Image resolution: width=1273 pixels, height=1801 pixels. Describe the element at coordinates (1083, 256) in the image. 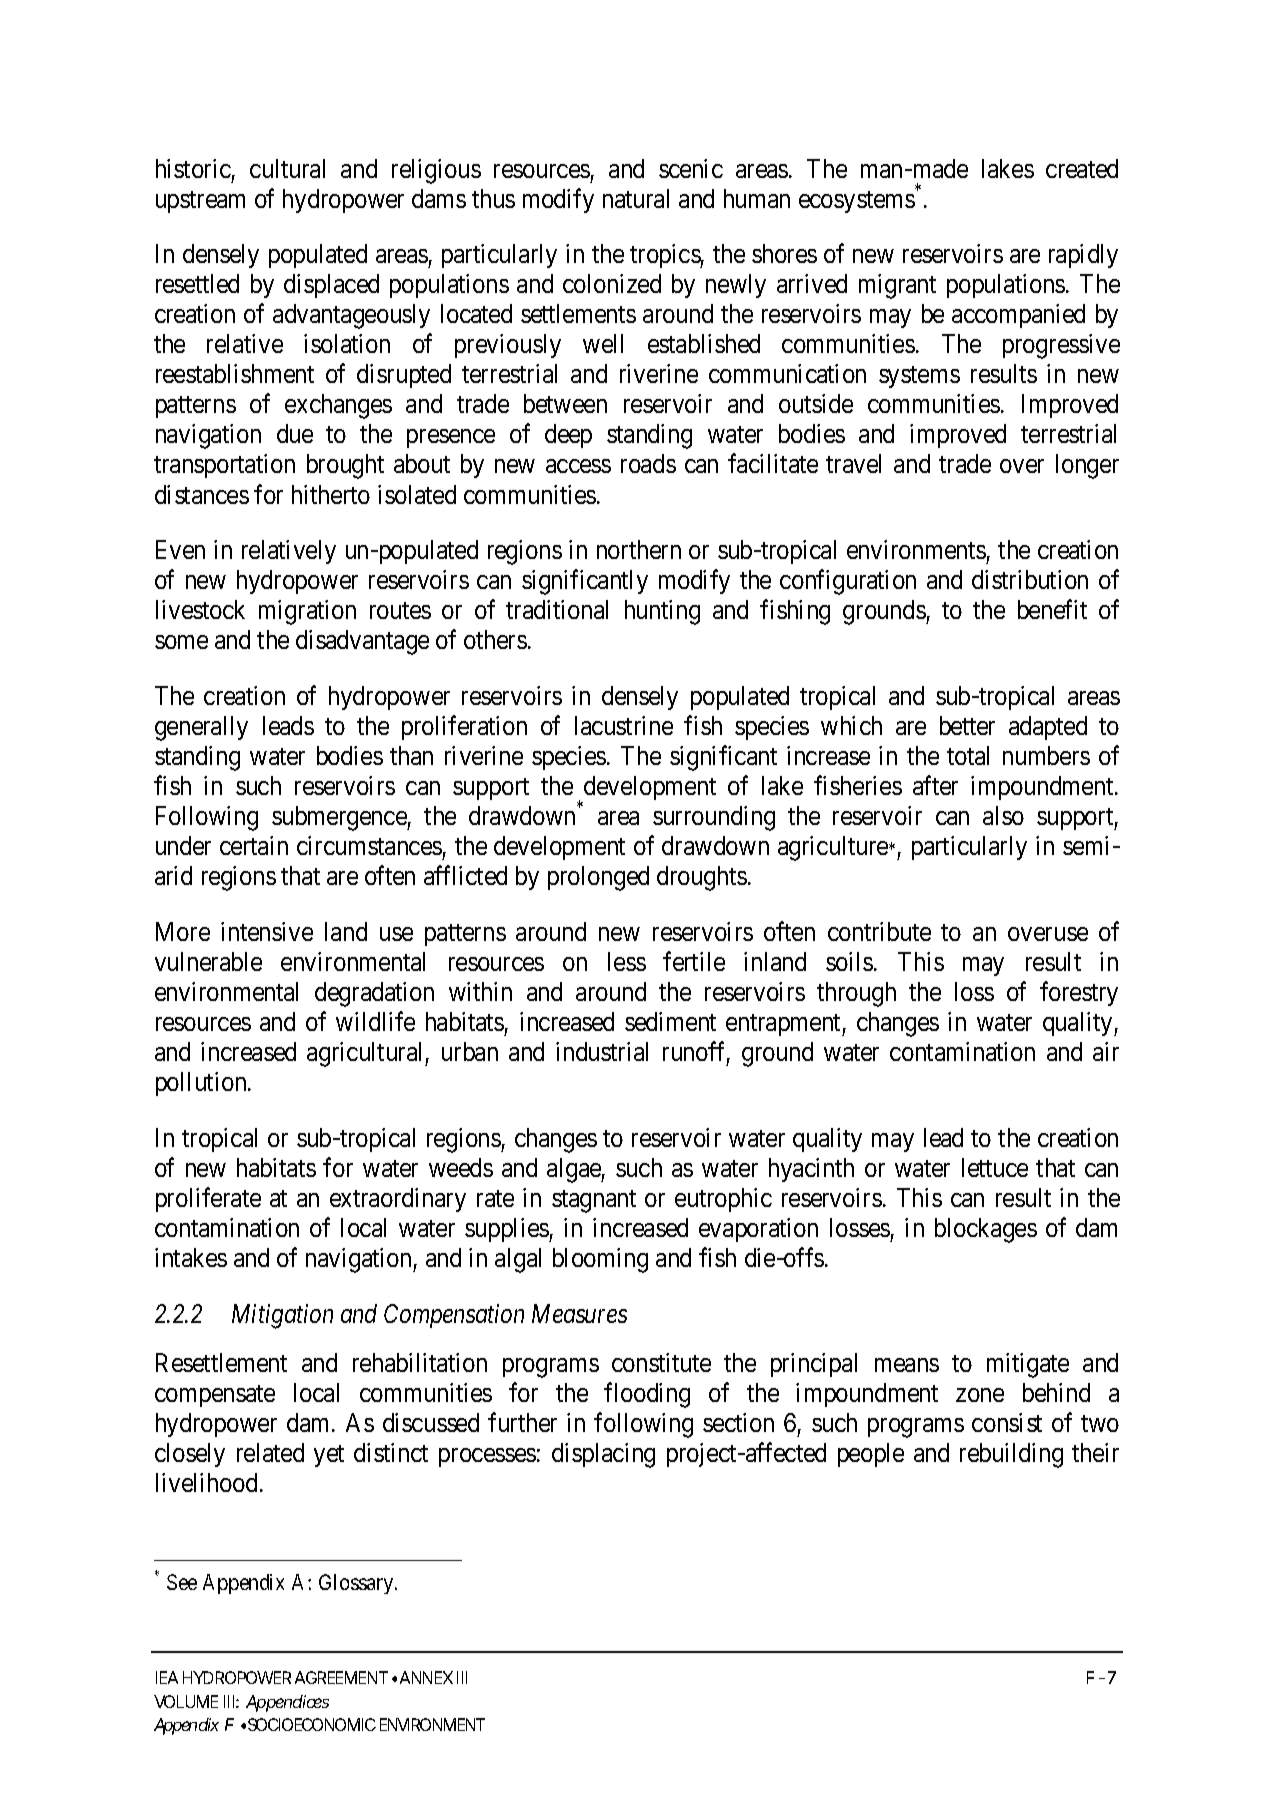

I see `rapidly` at that location.
